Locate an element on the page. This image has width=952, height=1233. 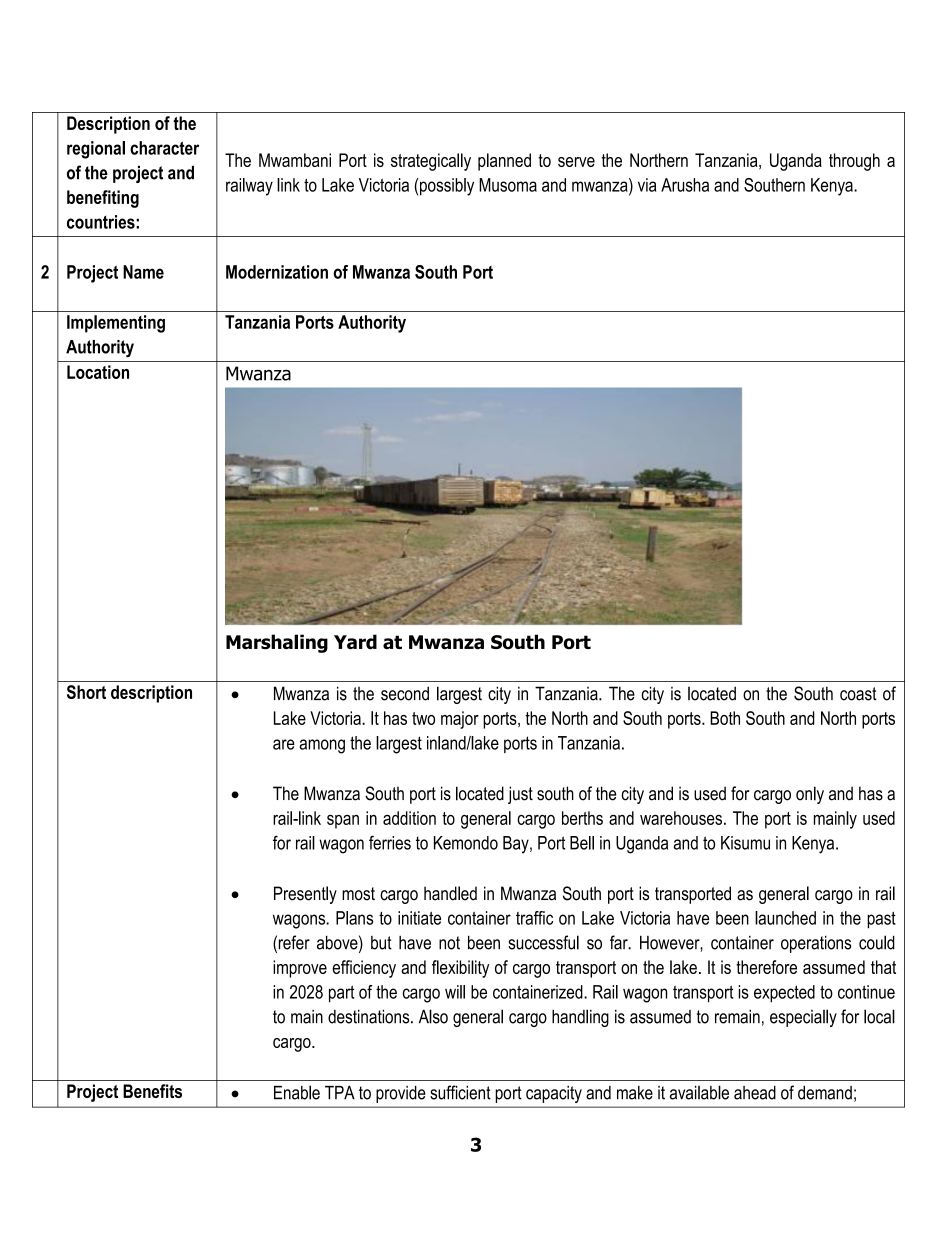
addition is located at coordinates (409, 818).
